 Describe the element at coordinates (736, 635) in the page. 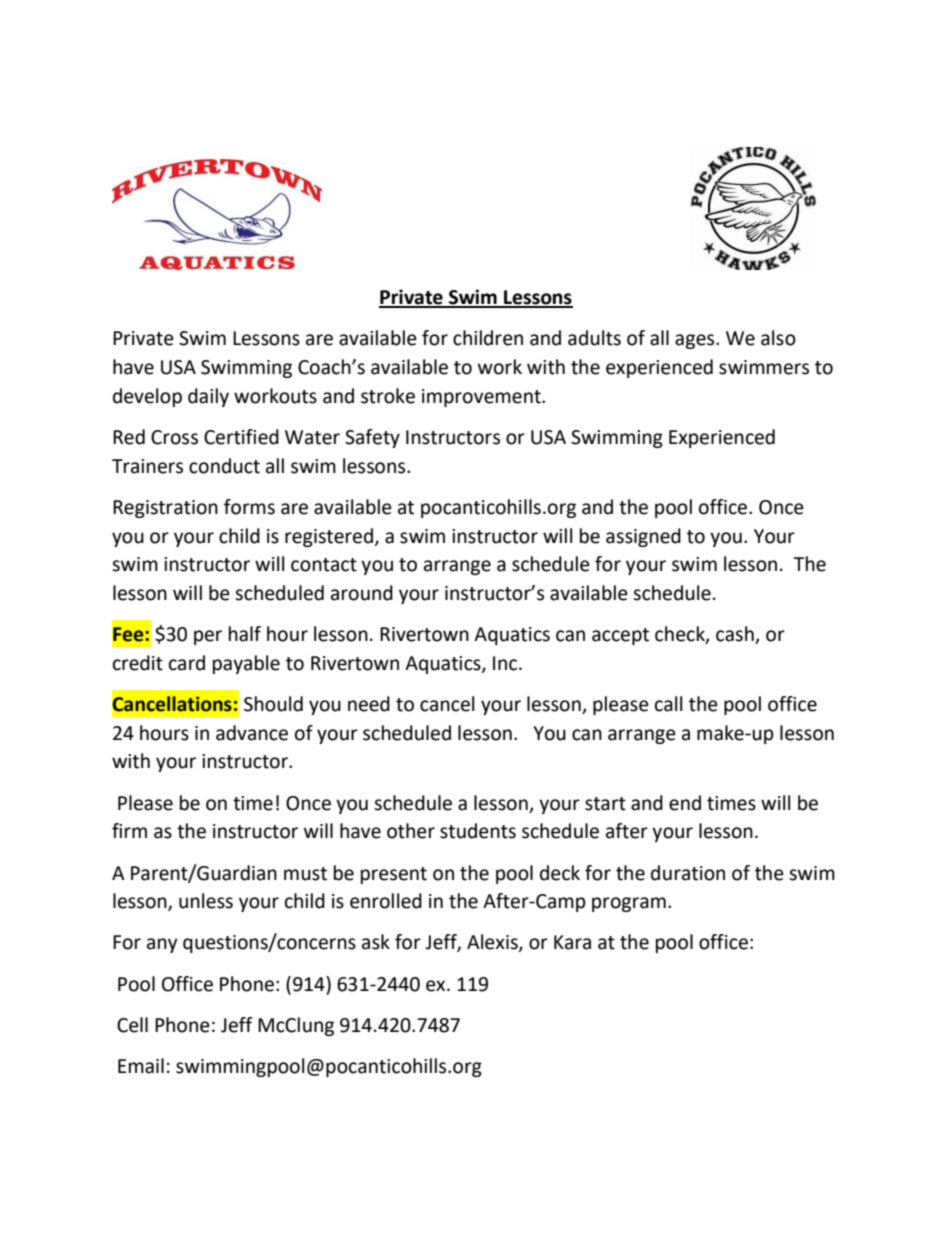

I see `cash` at that location.
